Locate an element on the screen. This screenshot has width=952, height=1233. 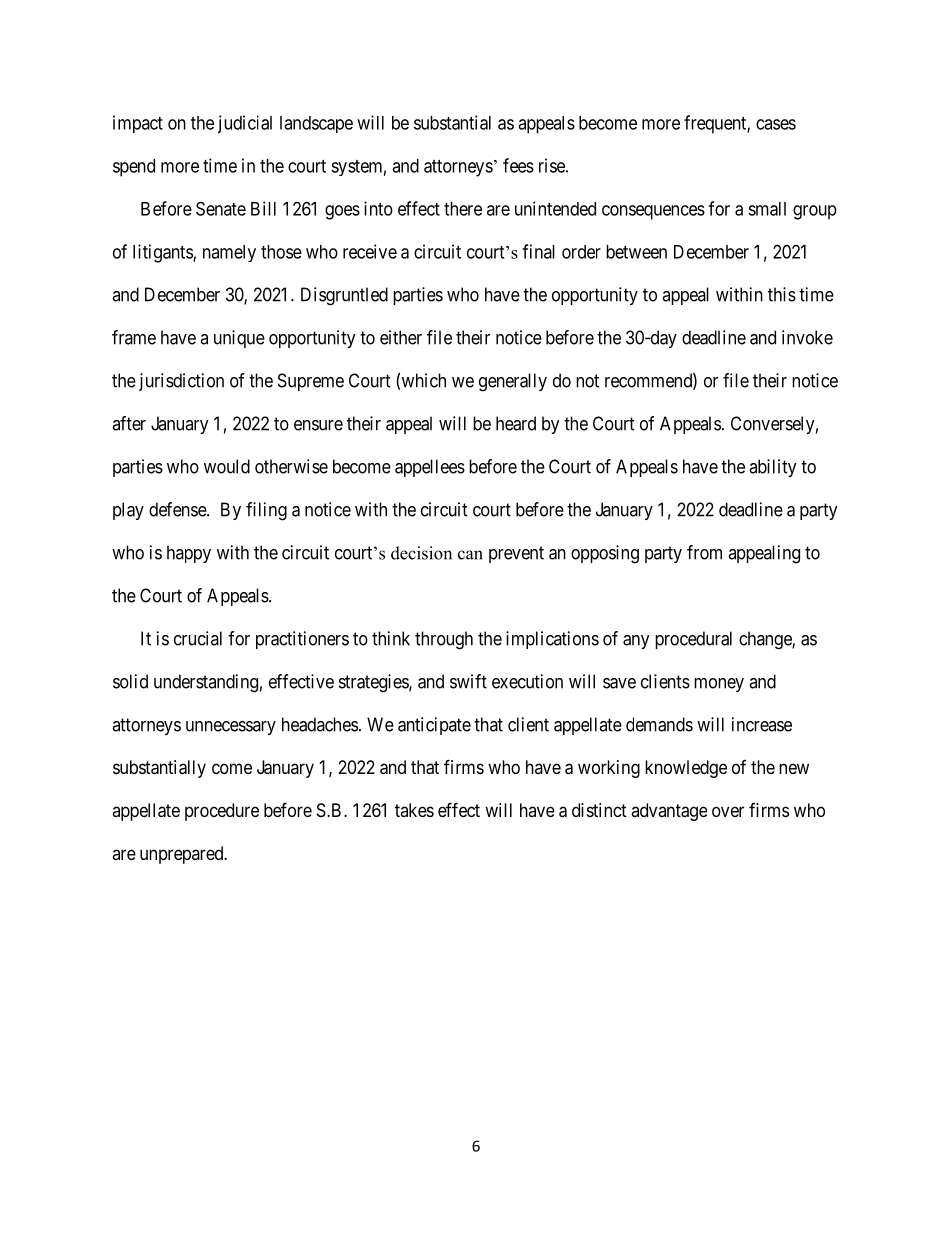
cases is located at coordinates (776, 124).
